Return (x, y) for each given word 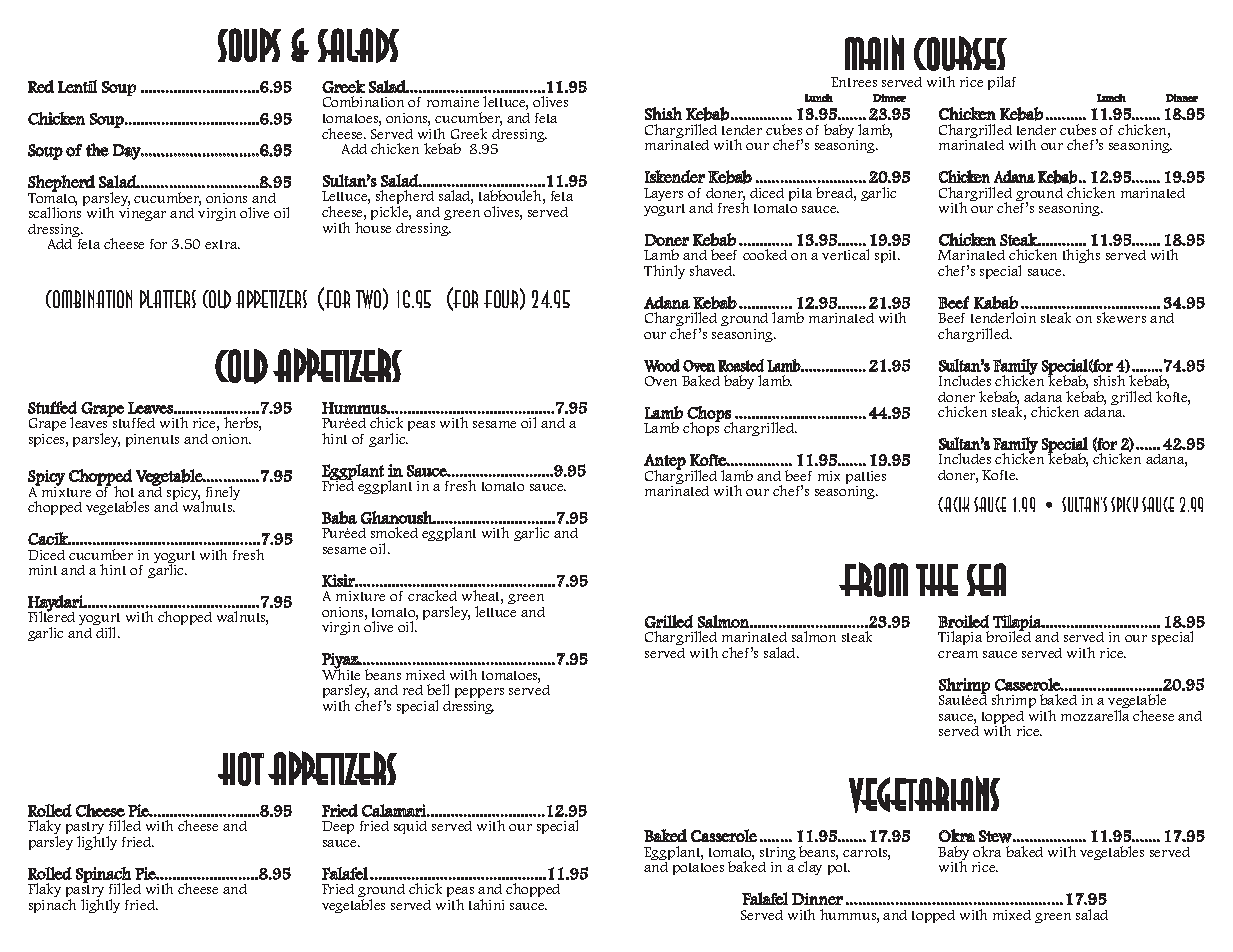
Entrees (854, 82)
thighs (1081, 256)
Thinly (664, 272)
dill (107, 632)
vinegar (142, 214)
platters (168, 299)
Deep (338, 827)
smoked (394, 532)
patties (866, 479)
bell (438, 689)
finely (221, 494)
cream (958, 654)
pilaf (1002, 83)
